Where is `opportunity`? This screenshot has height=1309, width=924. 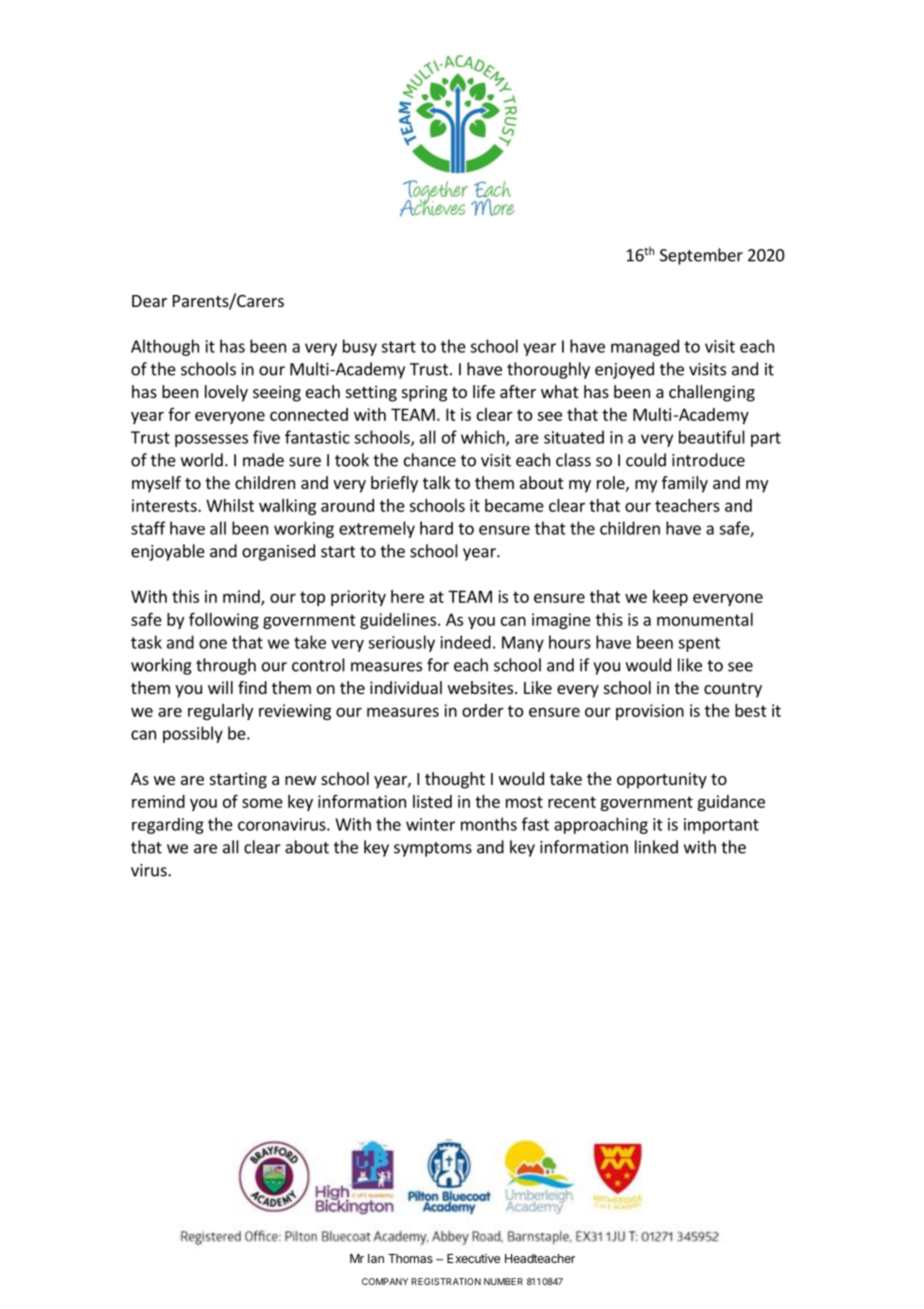
opportunity is located at coordinates (662, 780).
